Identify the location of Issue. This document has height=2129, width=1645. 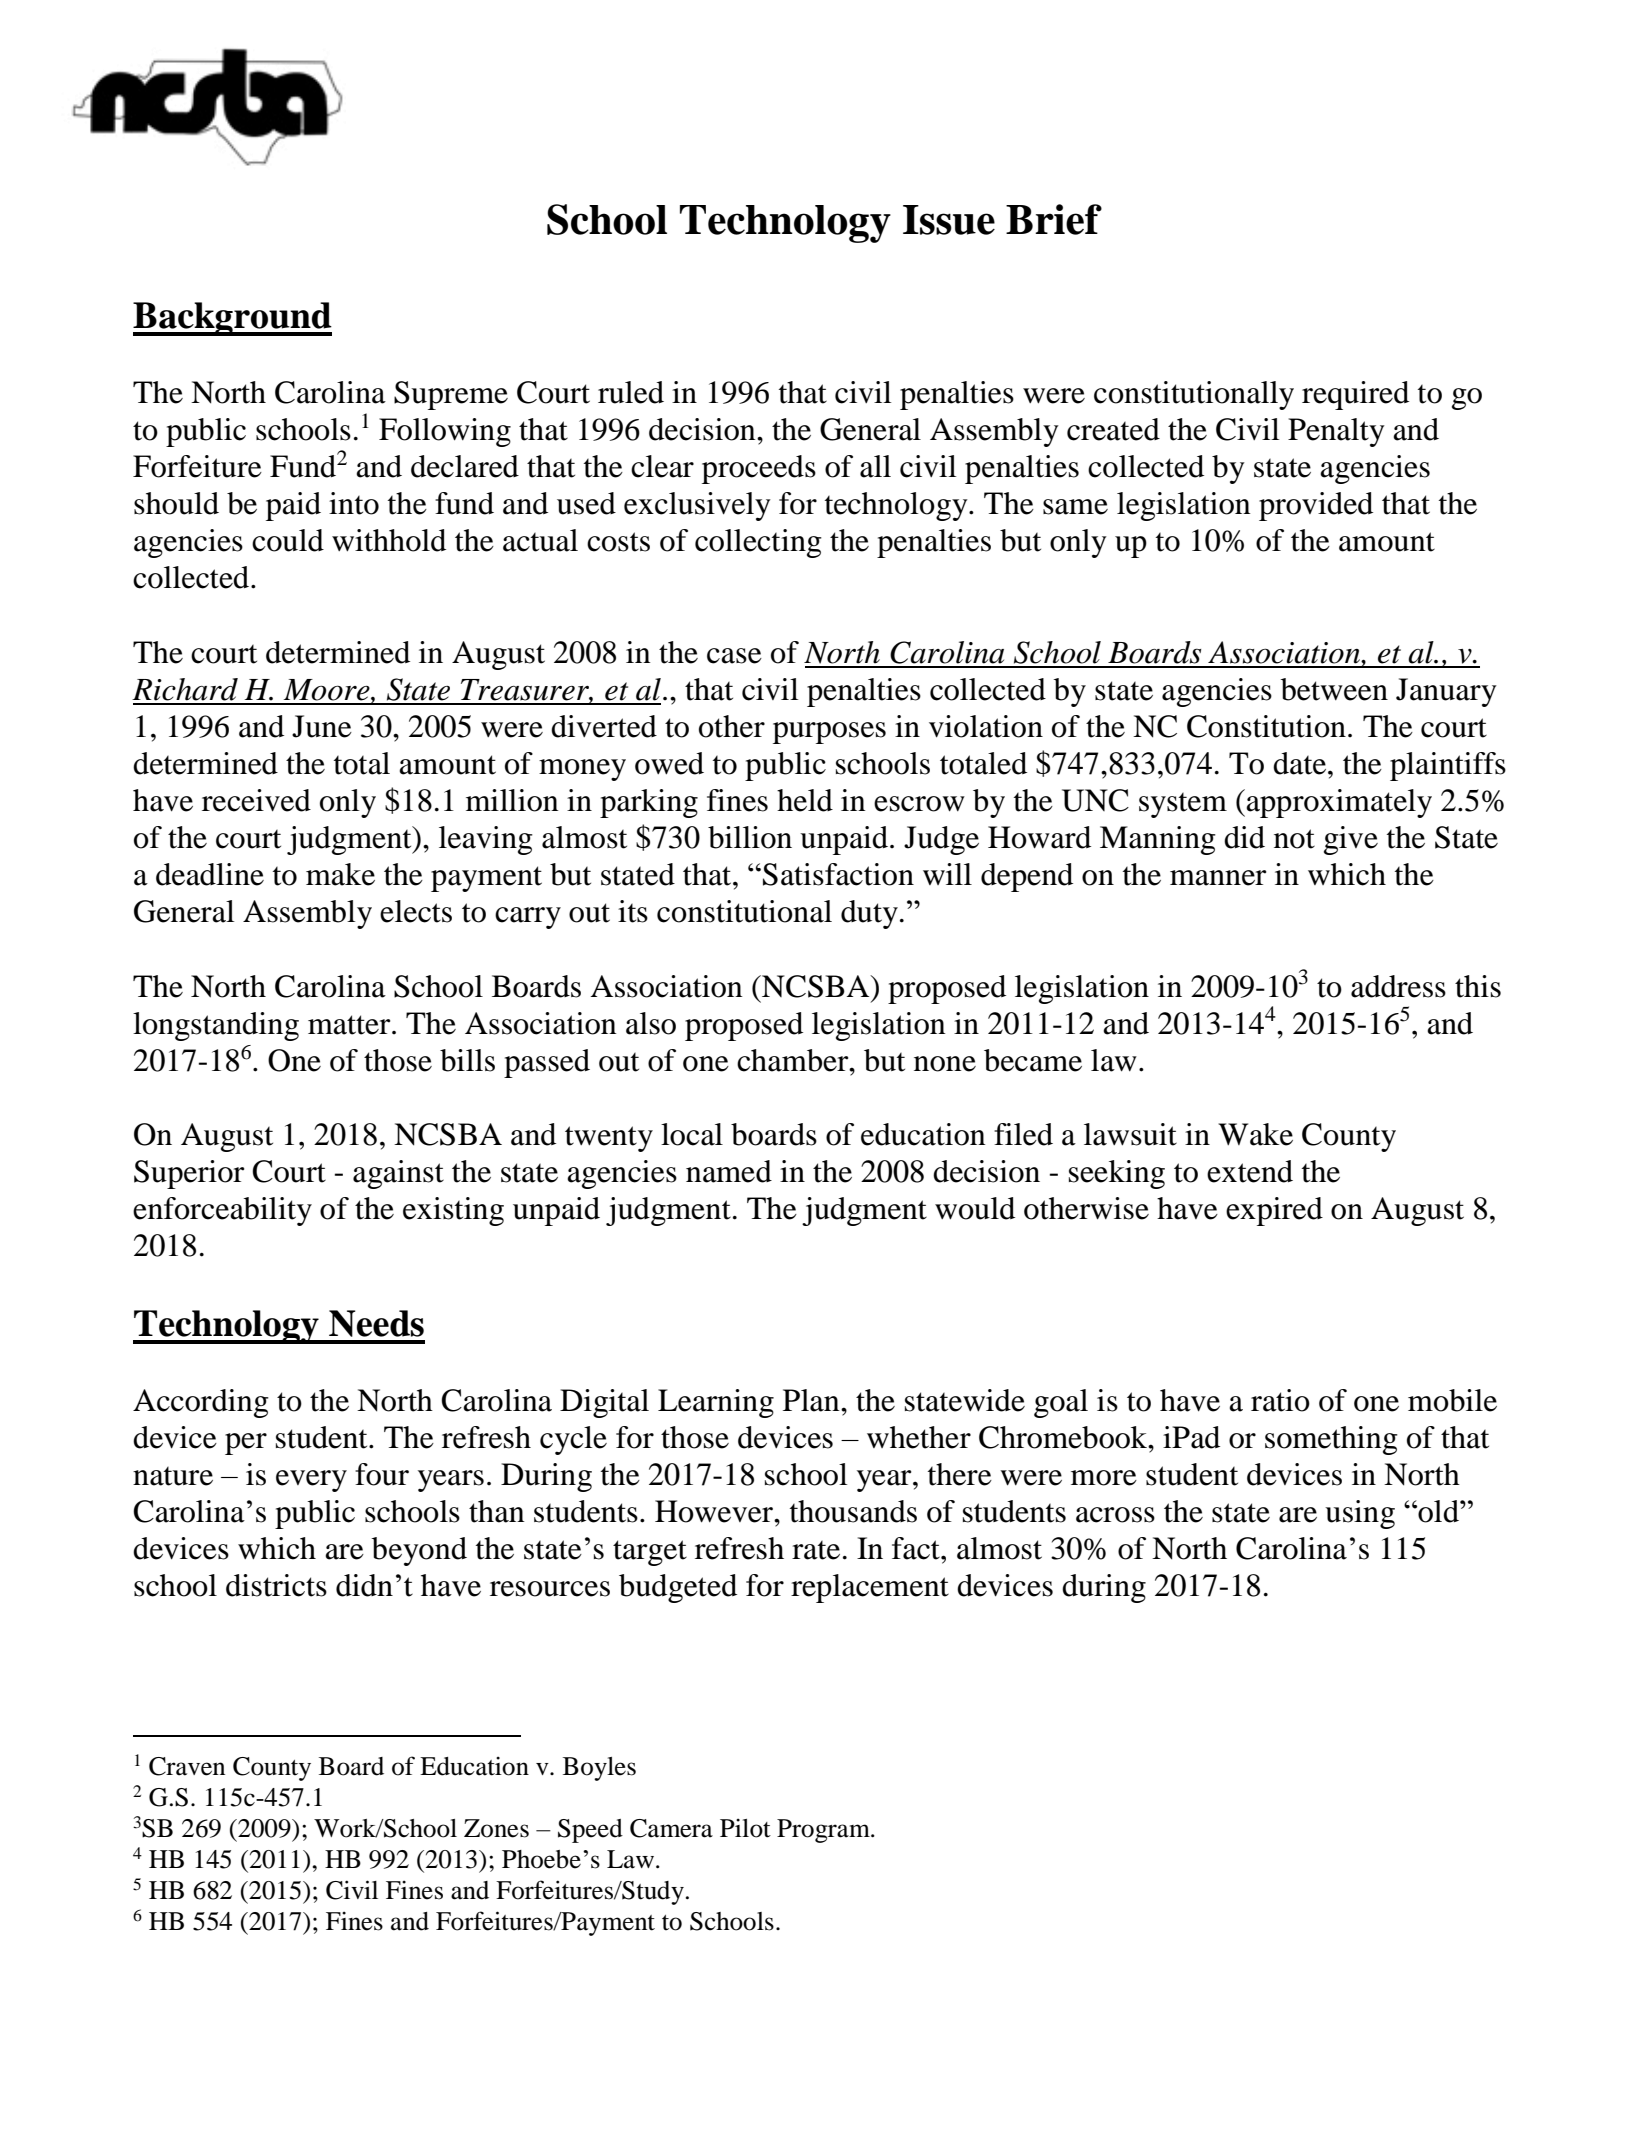
(949, 220).
